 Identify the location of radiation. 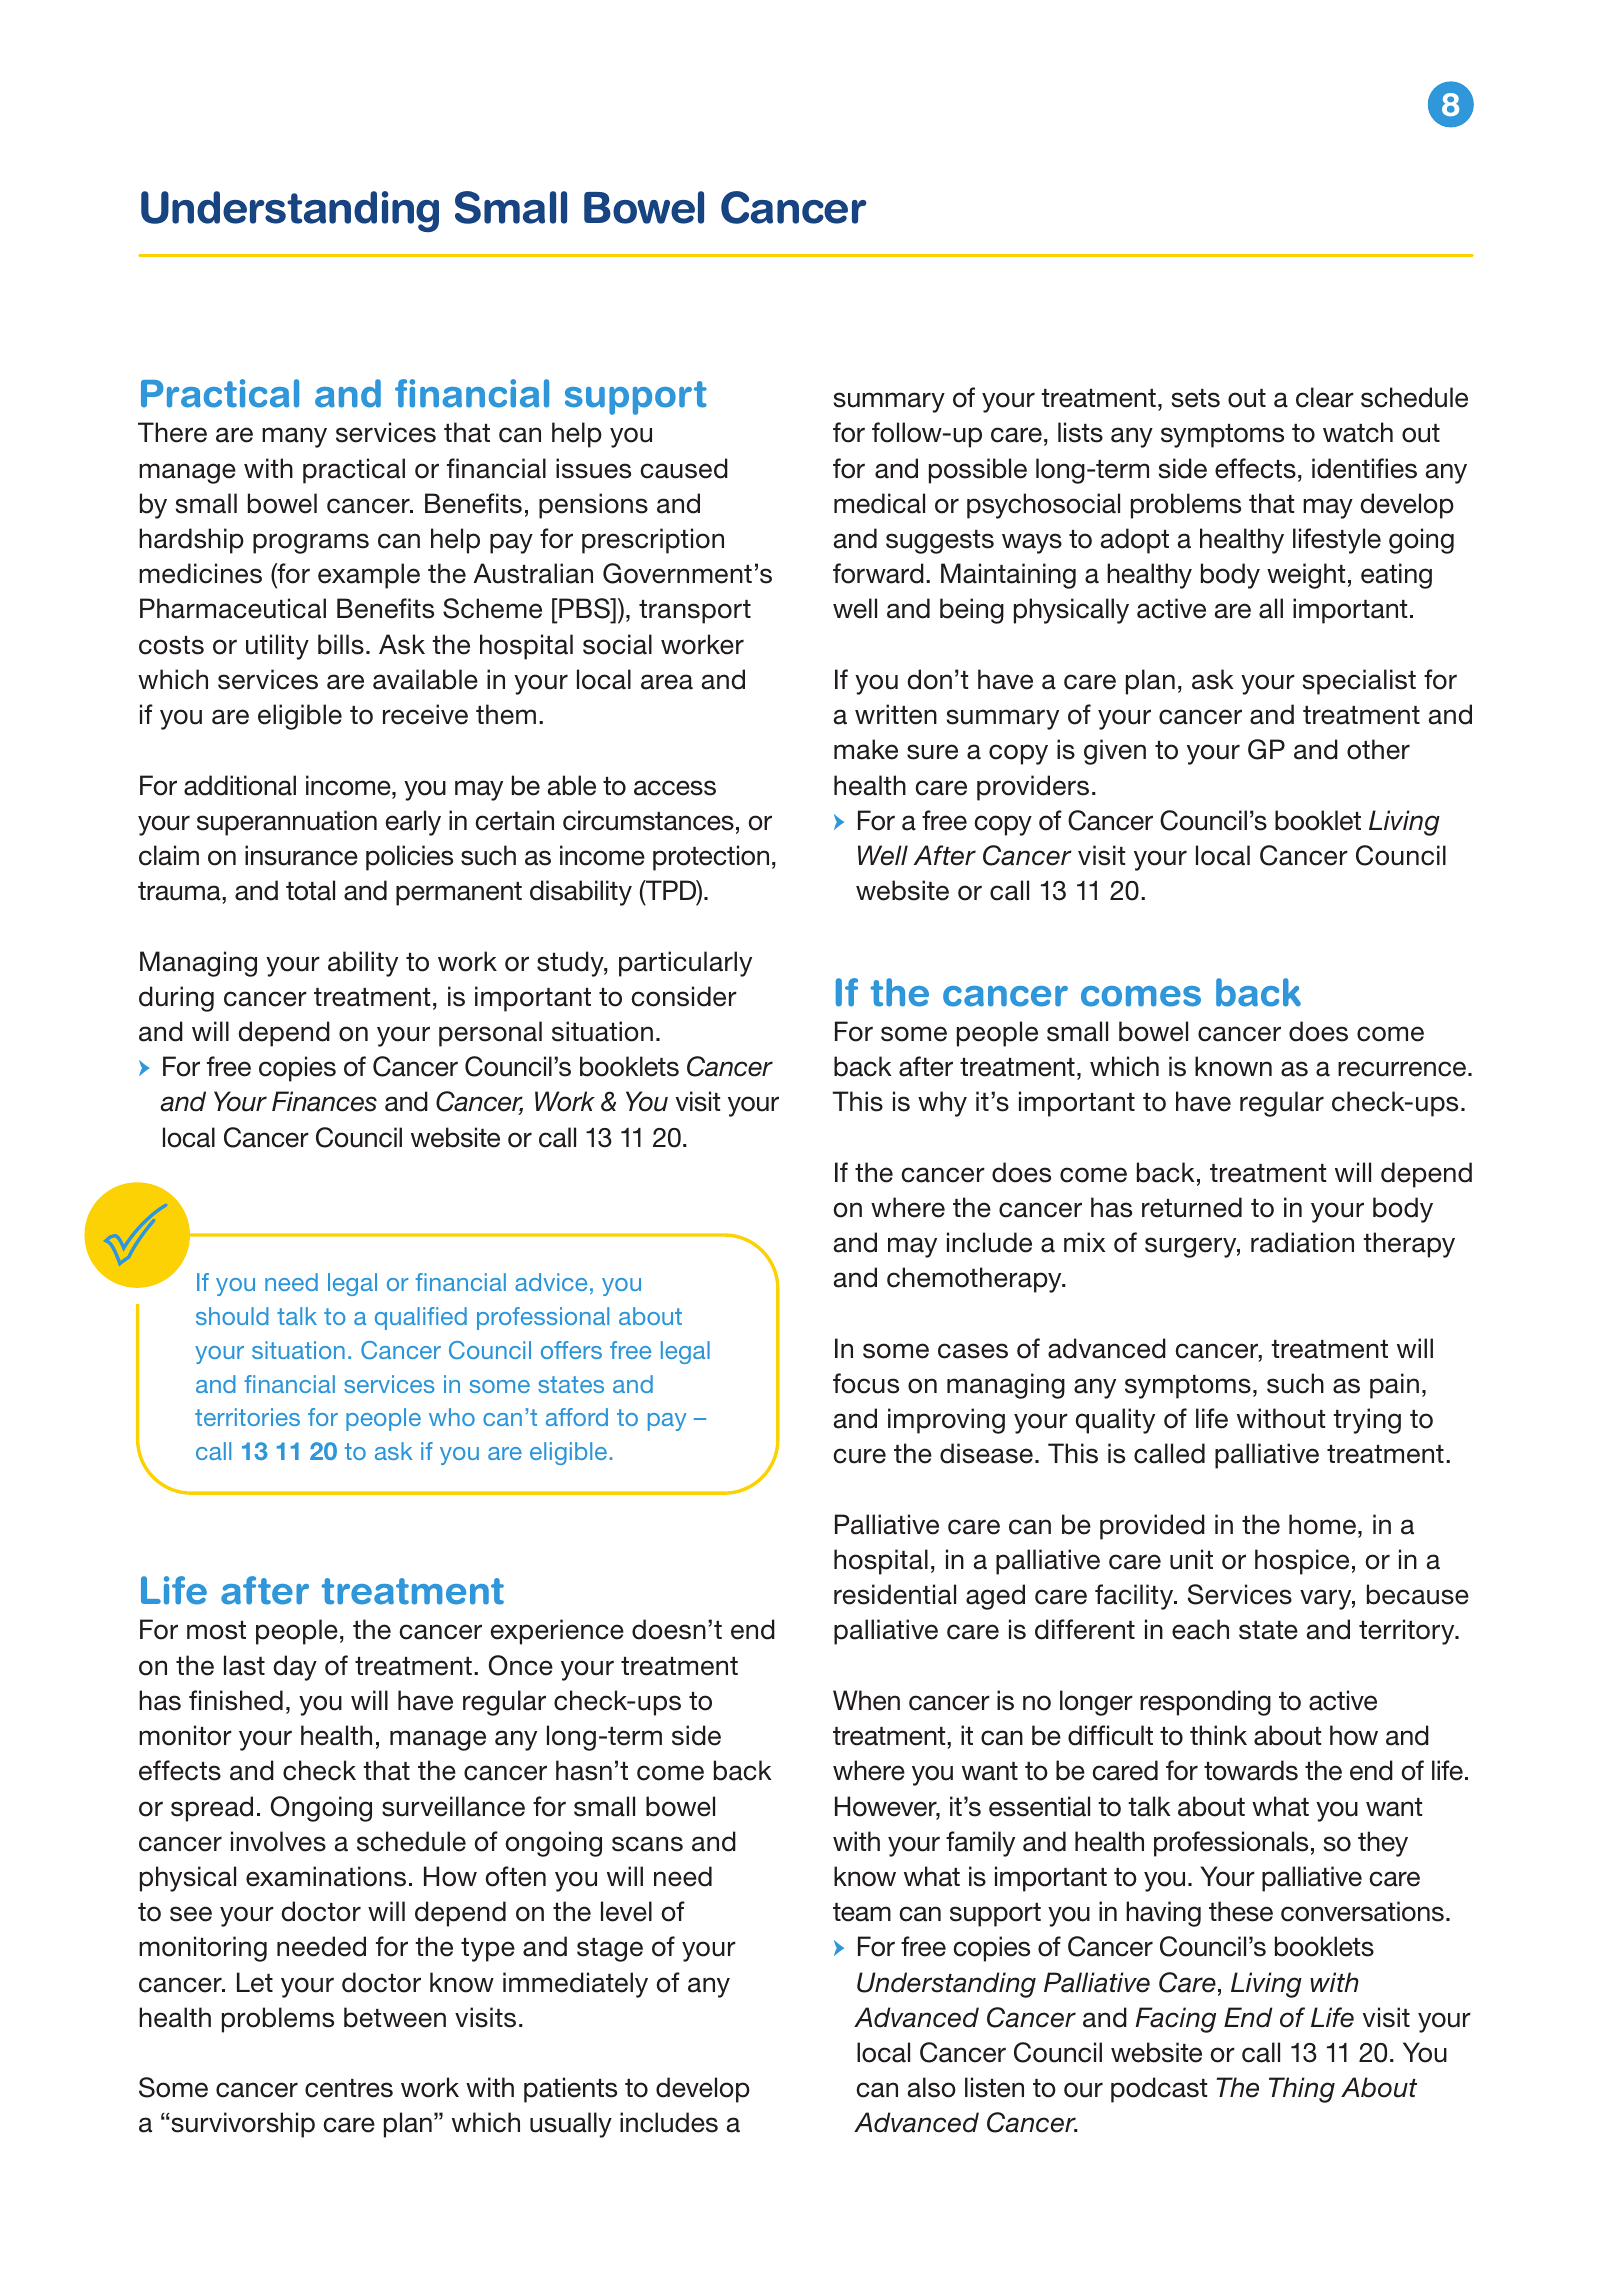
(1302, 1242).
